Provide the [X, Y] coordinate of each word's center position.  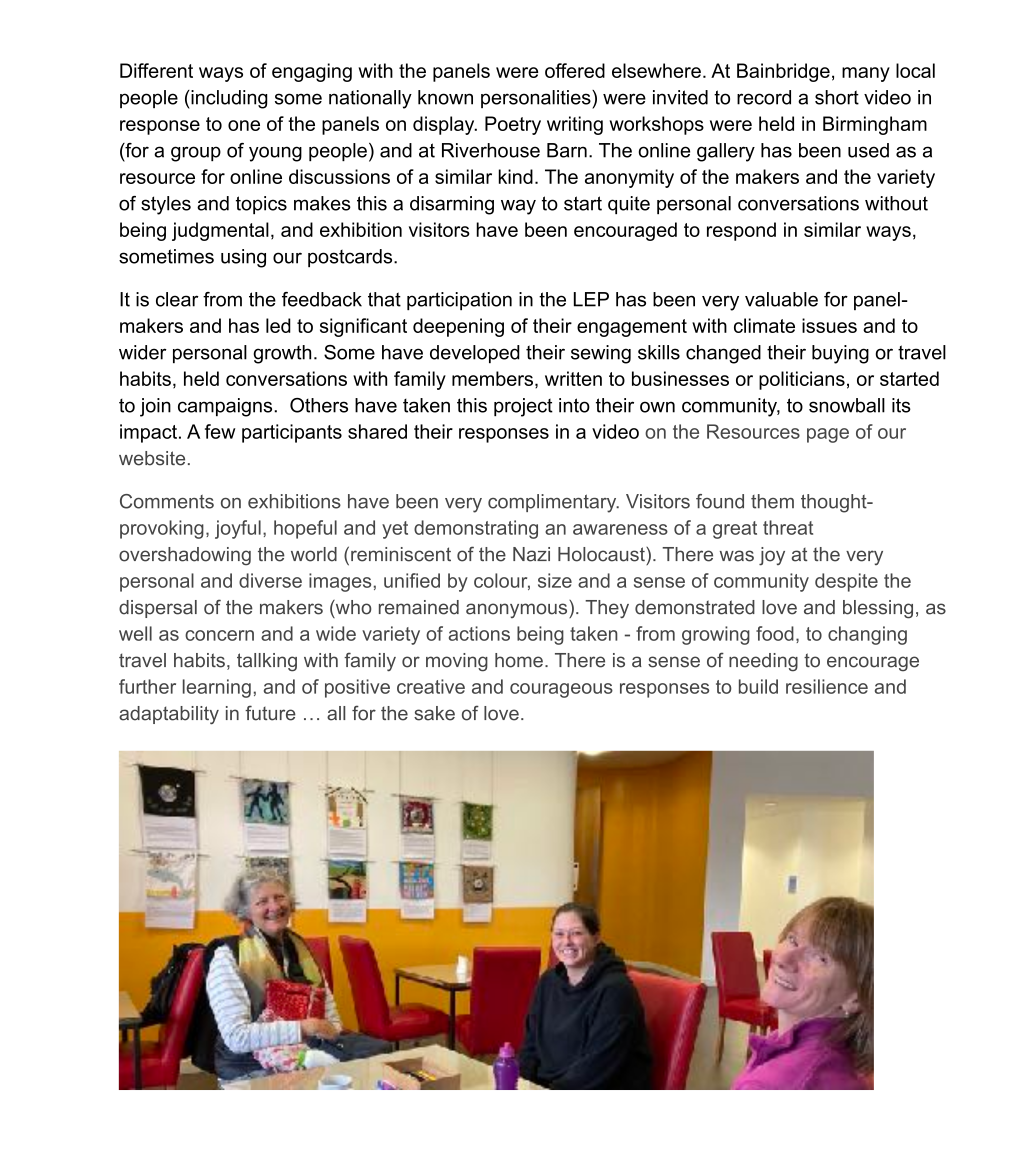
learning [217, 688]
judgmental [220, 231]
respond [741, 231]
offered [575, 70]
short [837, 97]
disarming [452, 205]
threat [788, 527]
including [228, 99]
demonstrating [476, 529]
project [523, 407]
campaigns [226, 407]
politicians [802, 380]
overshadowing [185, 556]
